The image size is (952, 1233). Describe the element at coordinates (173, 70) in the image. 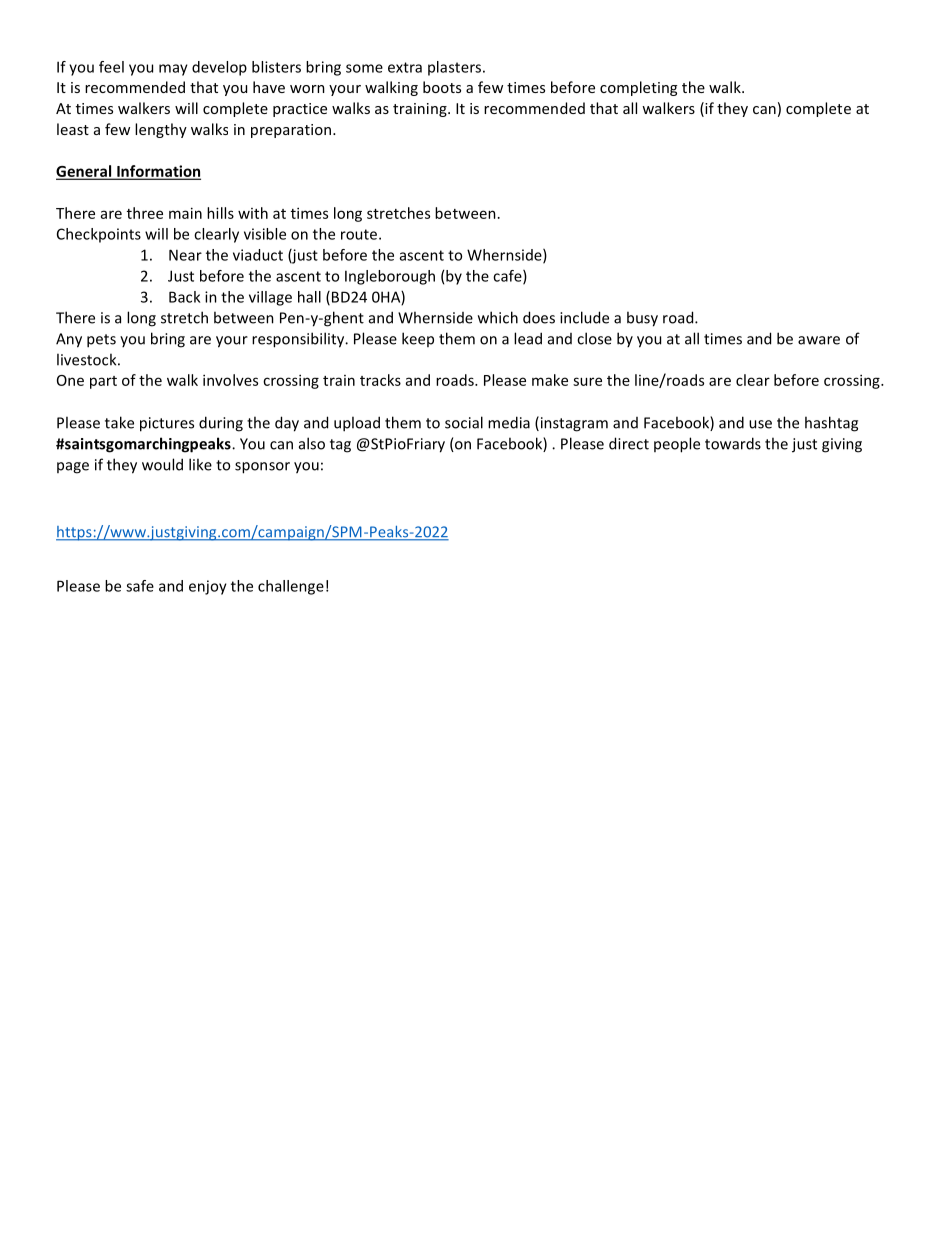

I see `may` at that location.
